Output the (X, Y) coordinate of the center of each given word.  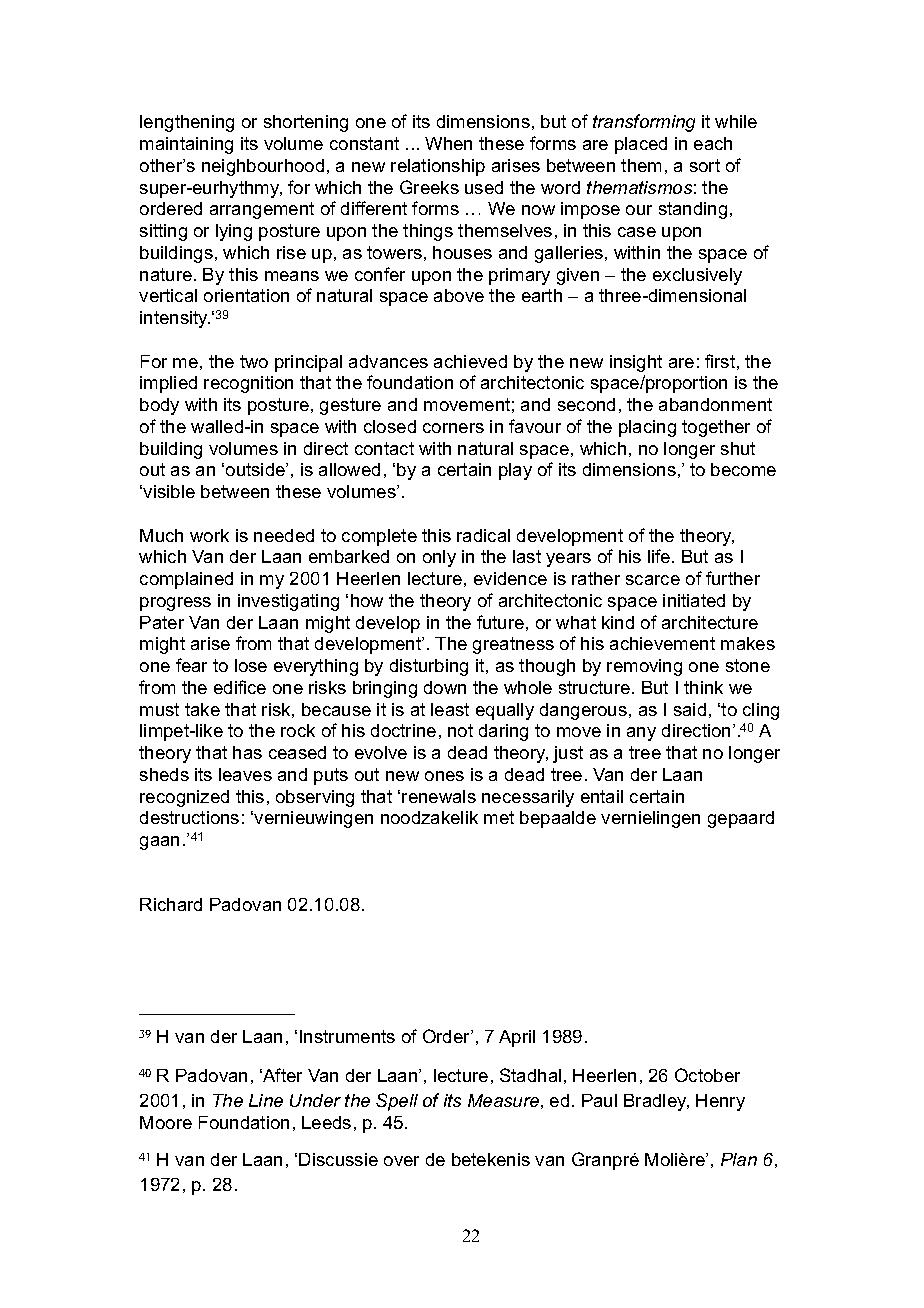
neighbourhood (263, 167)
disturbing (429, 667)
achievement (662, 643)
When (448, 143)
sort (705, 165)
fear (191, 665)
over (401, 1161)
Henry (720, 1102)
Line (266, 1100)
